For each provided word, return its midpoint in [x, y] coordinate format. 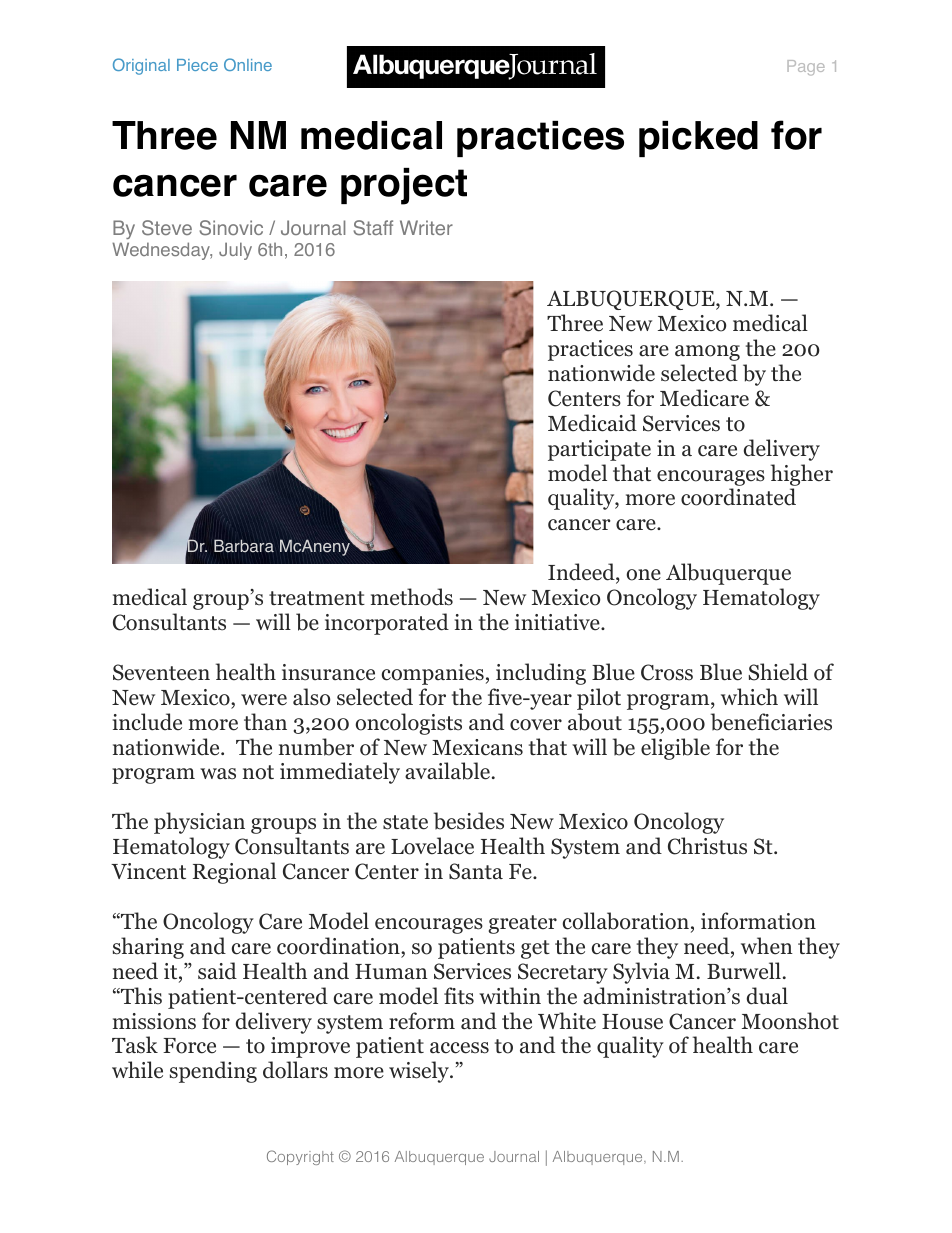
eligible [675, 749]
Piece [197, 65]
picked [698, 139]
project [404, 186]
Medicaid [592, 423]
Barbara [244, 546]
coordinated [738, 497]
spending [213, 1072]
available [447, 771]
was [218, 774]
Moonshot [790, 1021]
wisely [420, 1072]
